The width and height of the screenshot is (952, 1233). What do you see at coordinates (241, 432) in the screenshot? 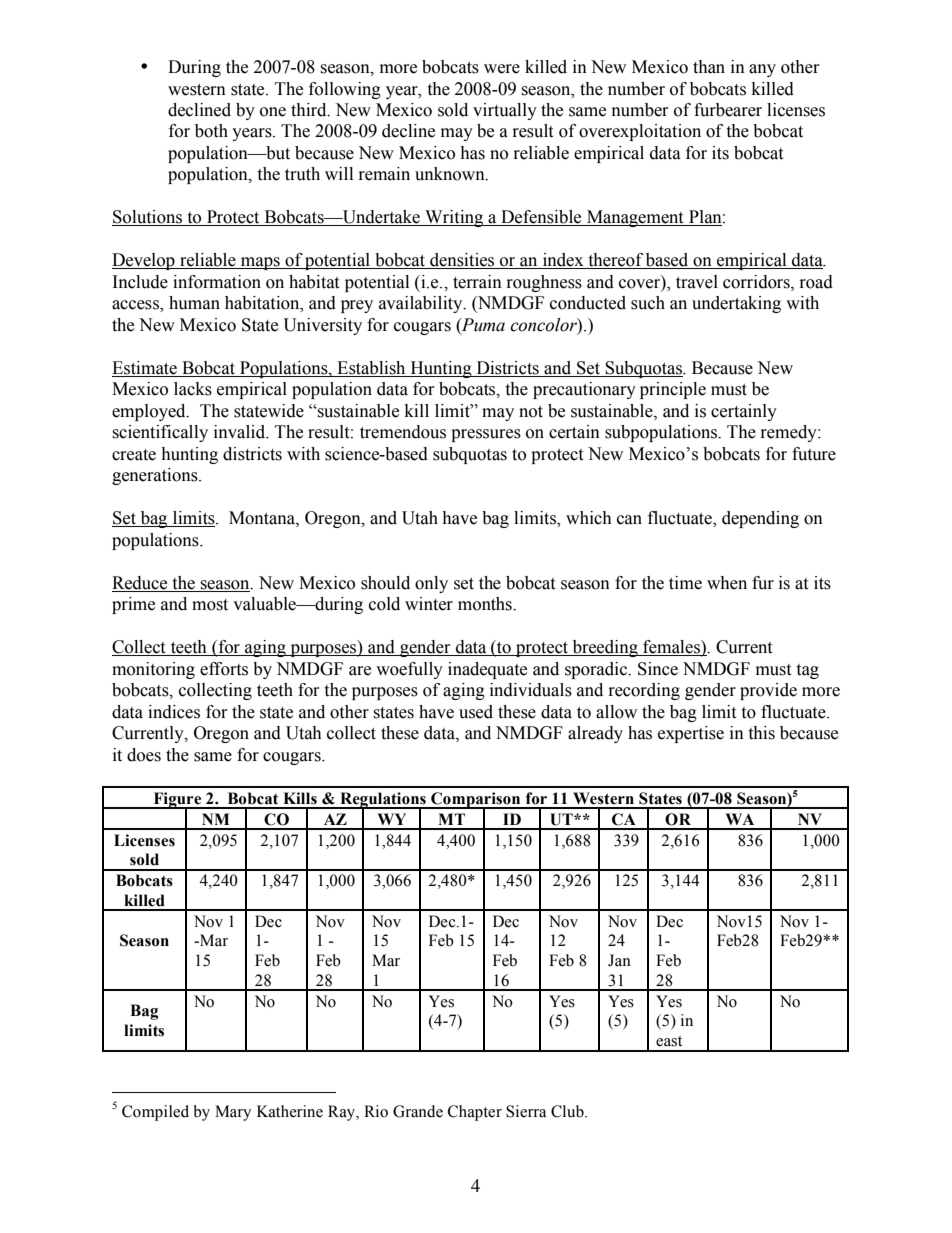
I see `invalid` at bounding box center [241, 432].
